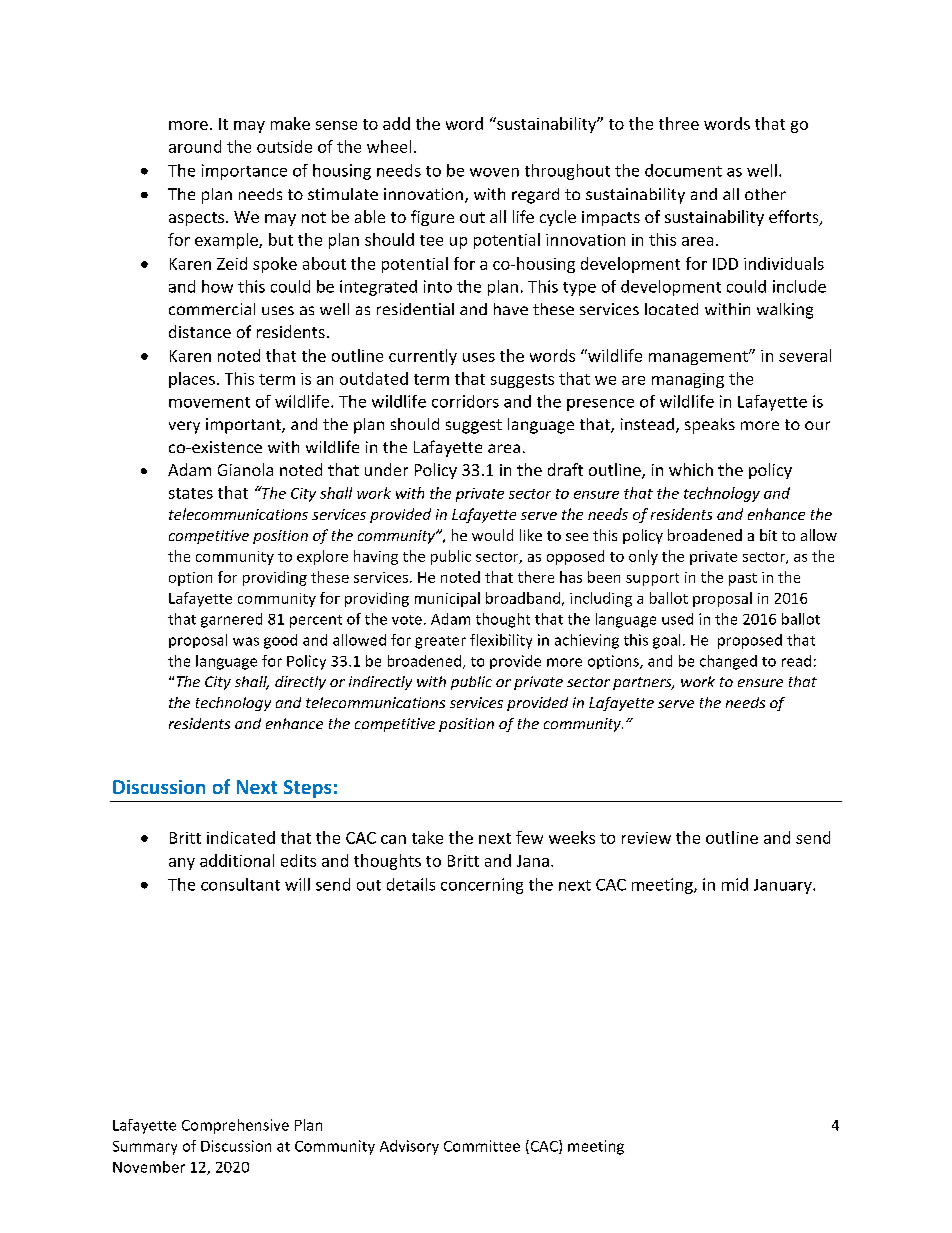 This image has width=952, height=1233. What do you see at coordinates (465, 401) in the image?
I see `corridors` at bounding box center [465, 401].
